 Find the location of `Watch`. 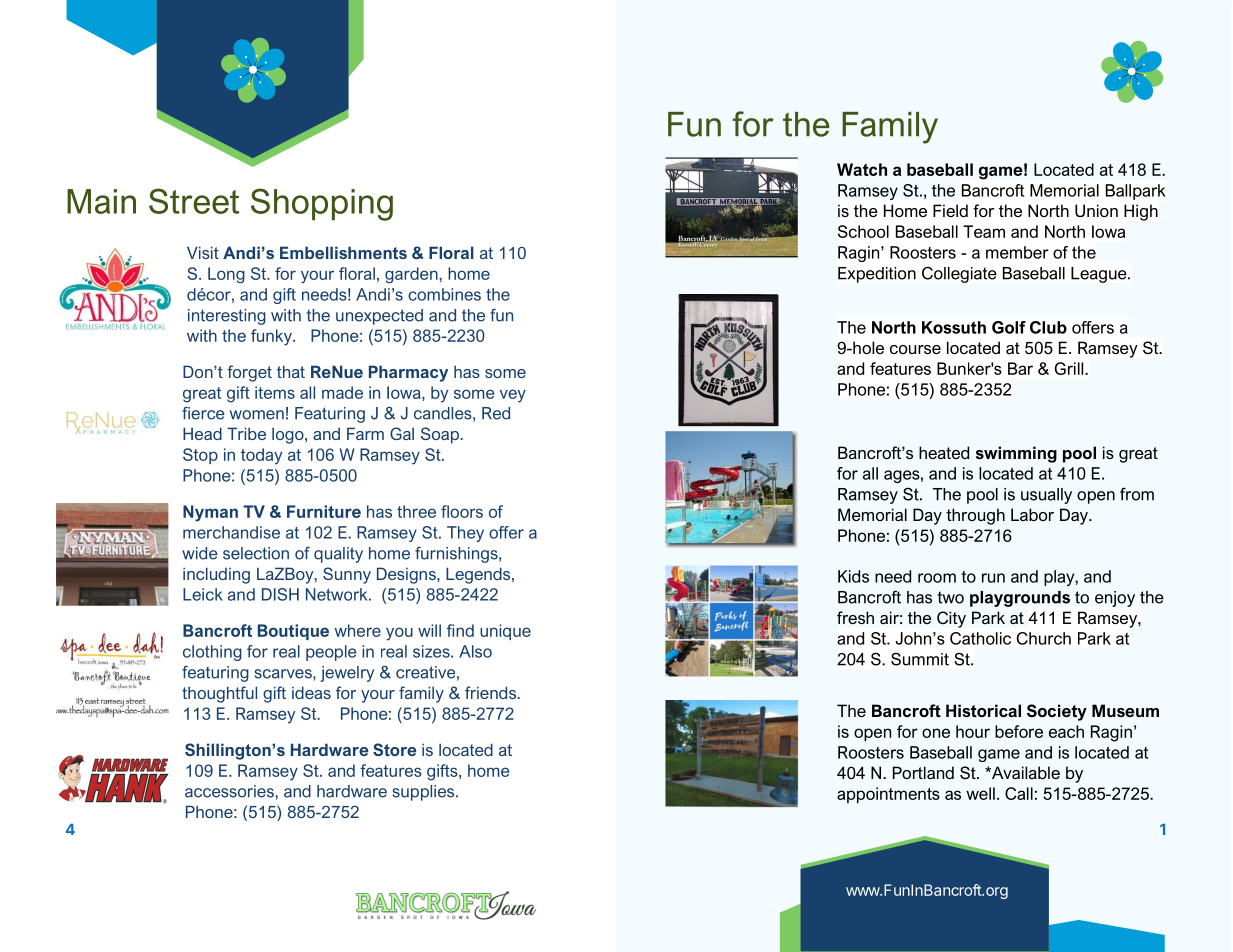

Watch is located at coordinates (862, 169).
